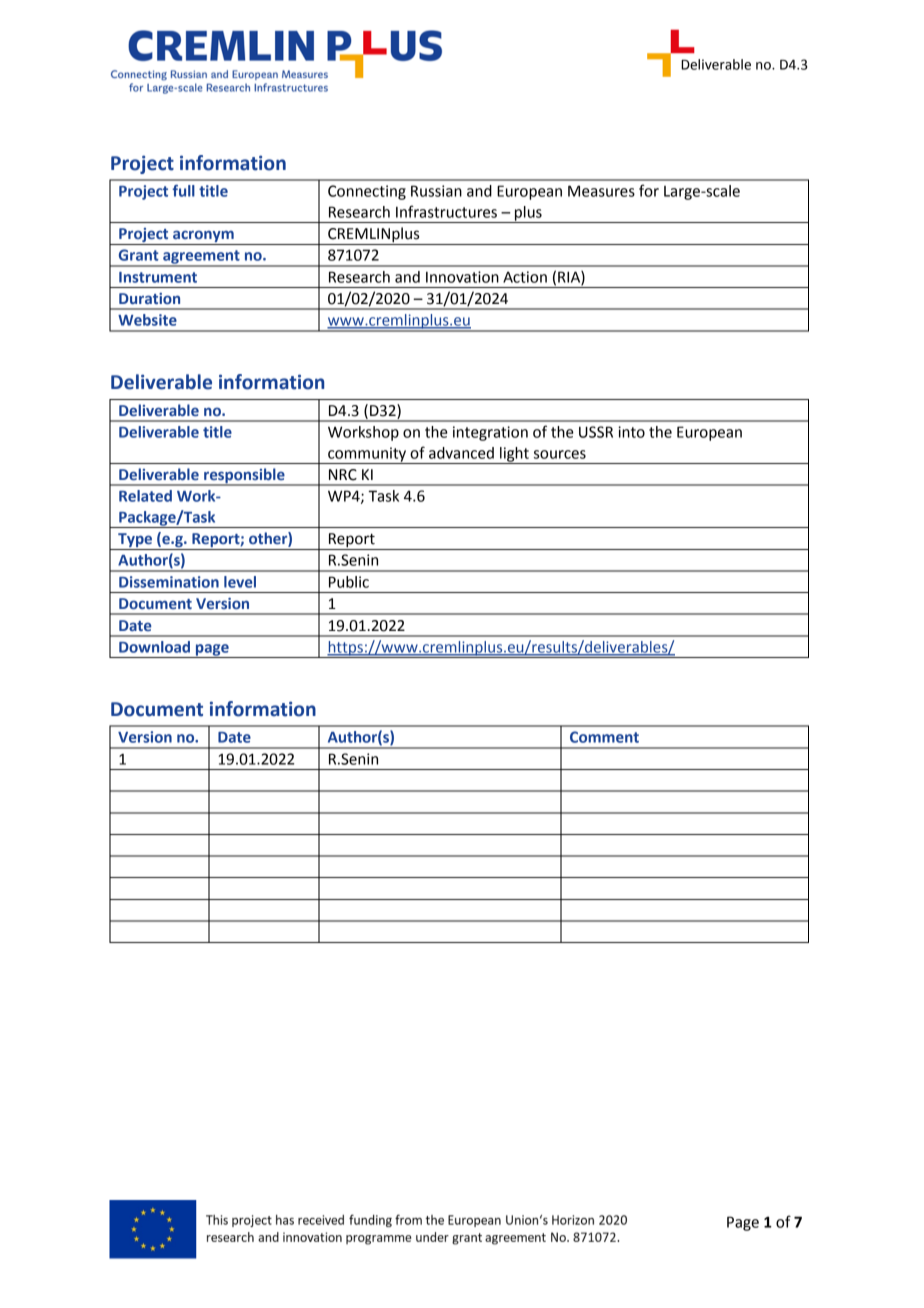  Describe the element at coordinates (349, 582) in the image. I see `Public` at that location.
